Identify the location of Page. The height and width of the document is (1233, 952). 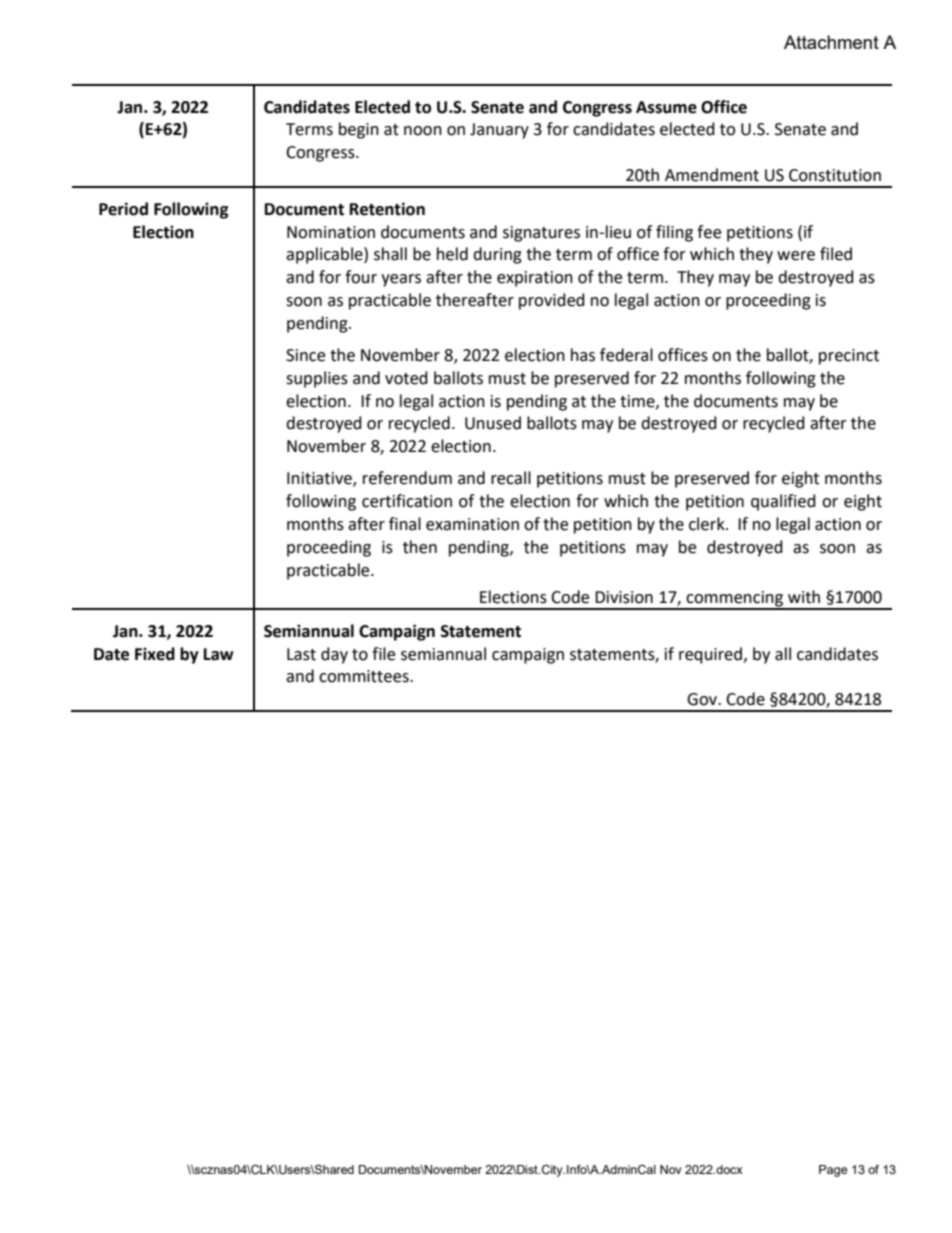
(833, 1171).
